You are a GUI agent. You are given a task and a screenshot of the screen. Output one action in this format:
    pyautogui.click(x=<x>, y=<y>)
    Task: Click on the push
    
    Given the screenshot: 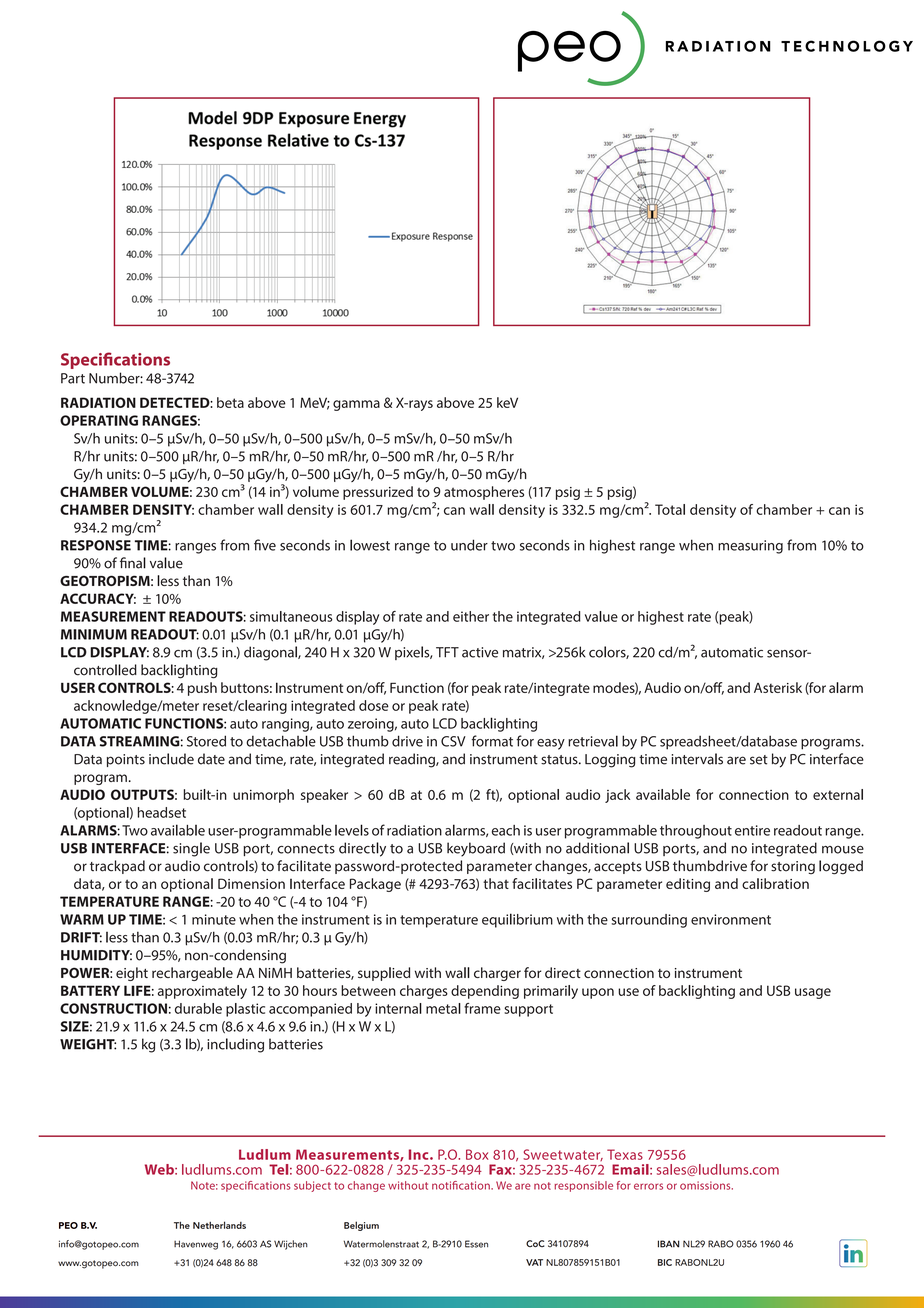 What is the action you would take?
    pyautogui.click(x=202, y=689)
